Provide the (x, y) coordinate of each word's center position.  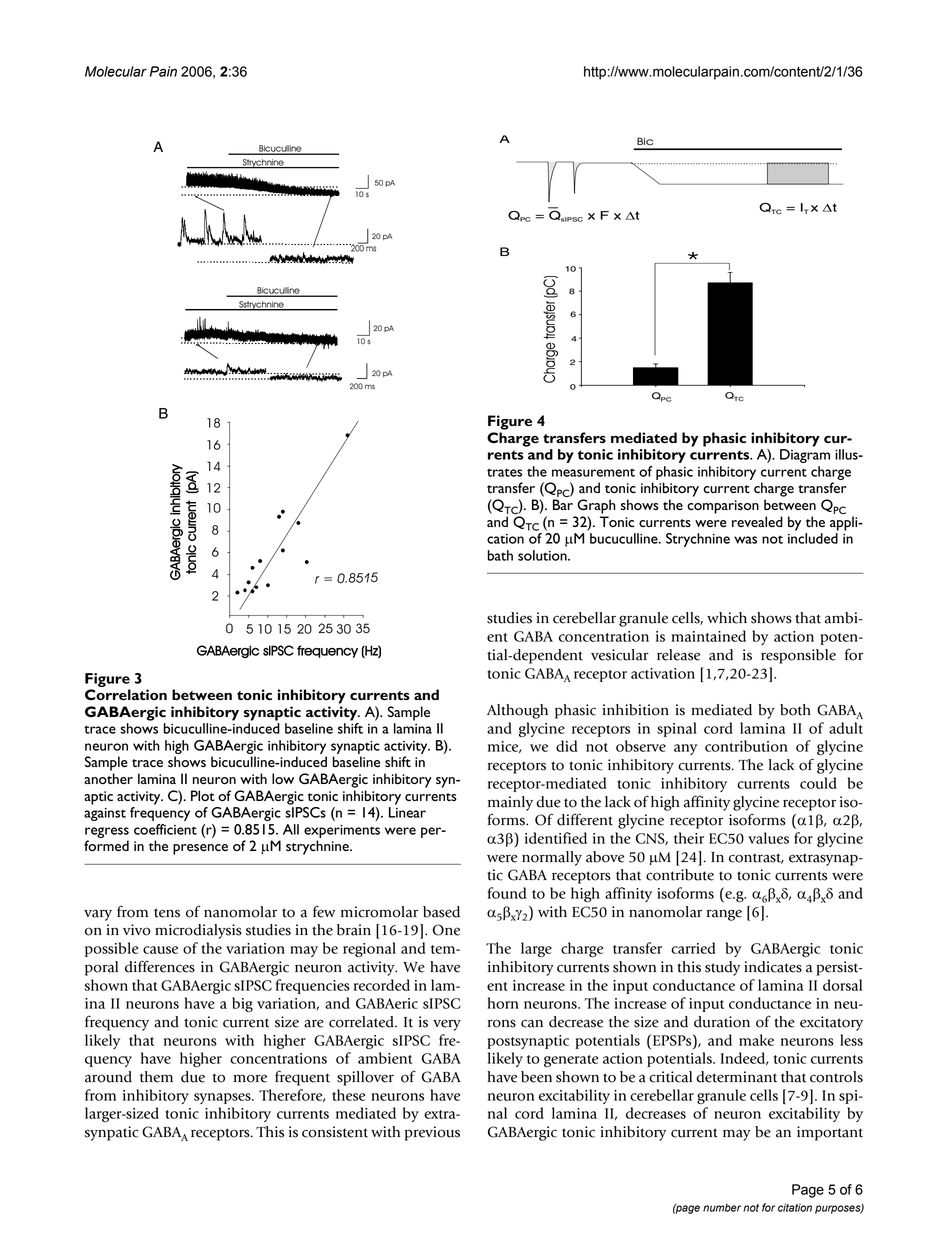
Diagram (805, 456)
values (768, 838)
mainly (510, 803)
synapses (223, 1098)
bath (500, 555)
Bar (563, 504)
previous (432, 1133)
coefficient (165, 829)
